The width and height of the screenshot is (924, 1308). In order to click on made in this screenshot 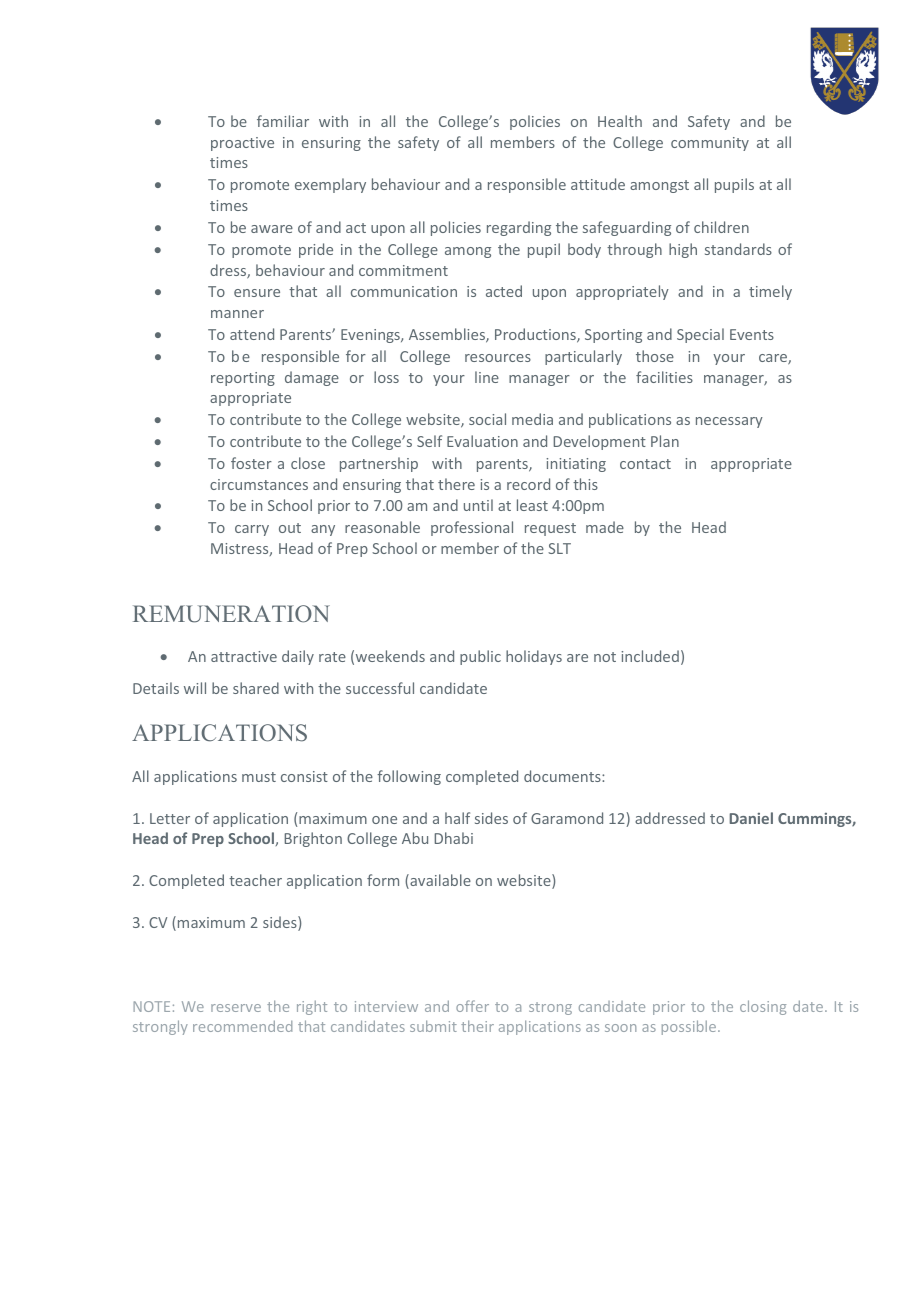, I will do `click(605, 527)`.
